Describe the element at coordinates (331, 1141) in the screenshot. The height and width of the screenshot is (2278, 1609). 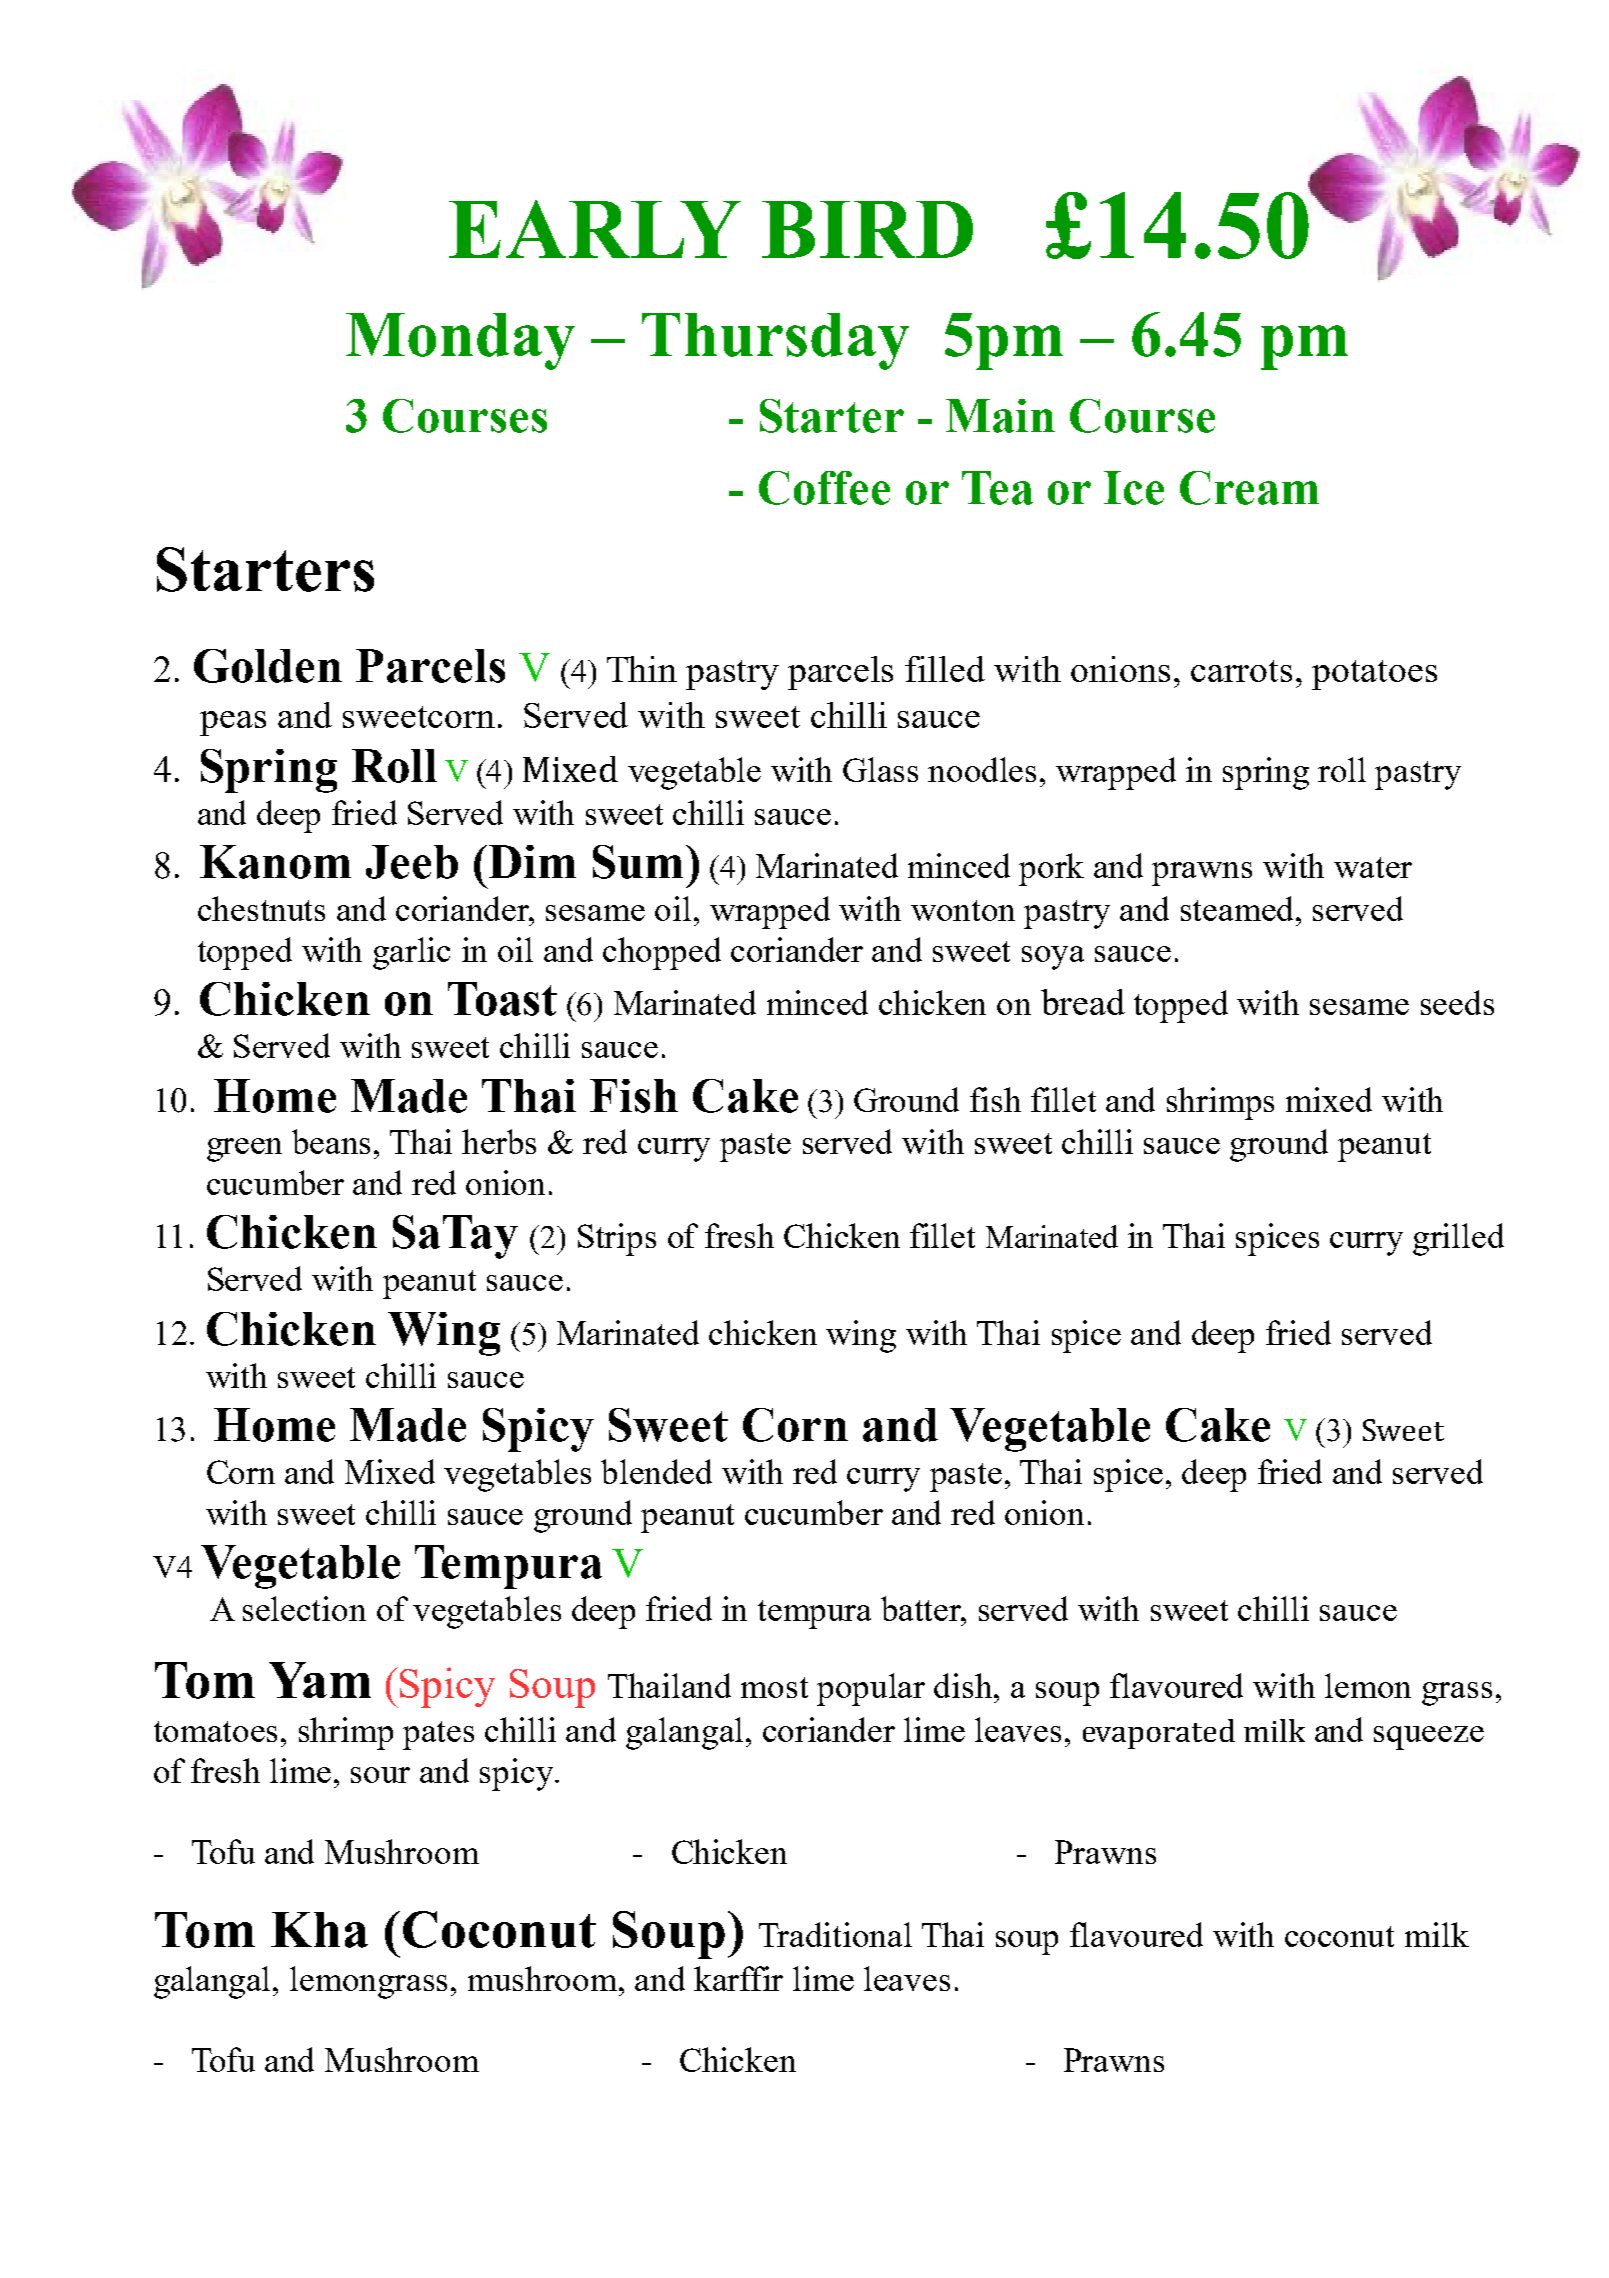
I see `beans` at that location.
